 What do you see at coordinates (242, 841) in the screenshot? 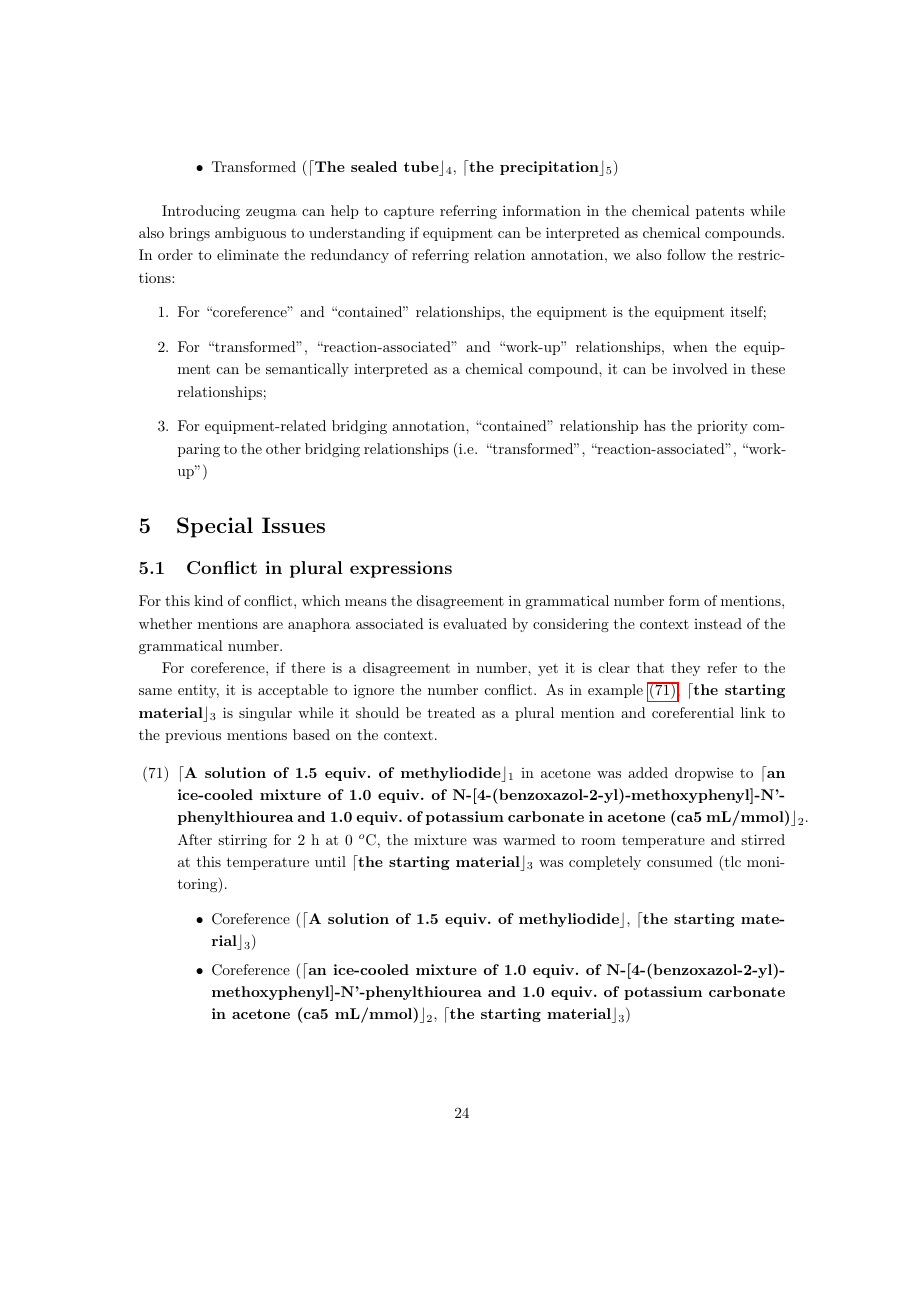
I see `stirring` at bounding box center [242, 841].
